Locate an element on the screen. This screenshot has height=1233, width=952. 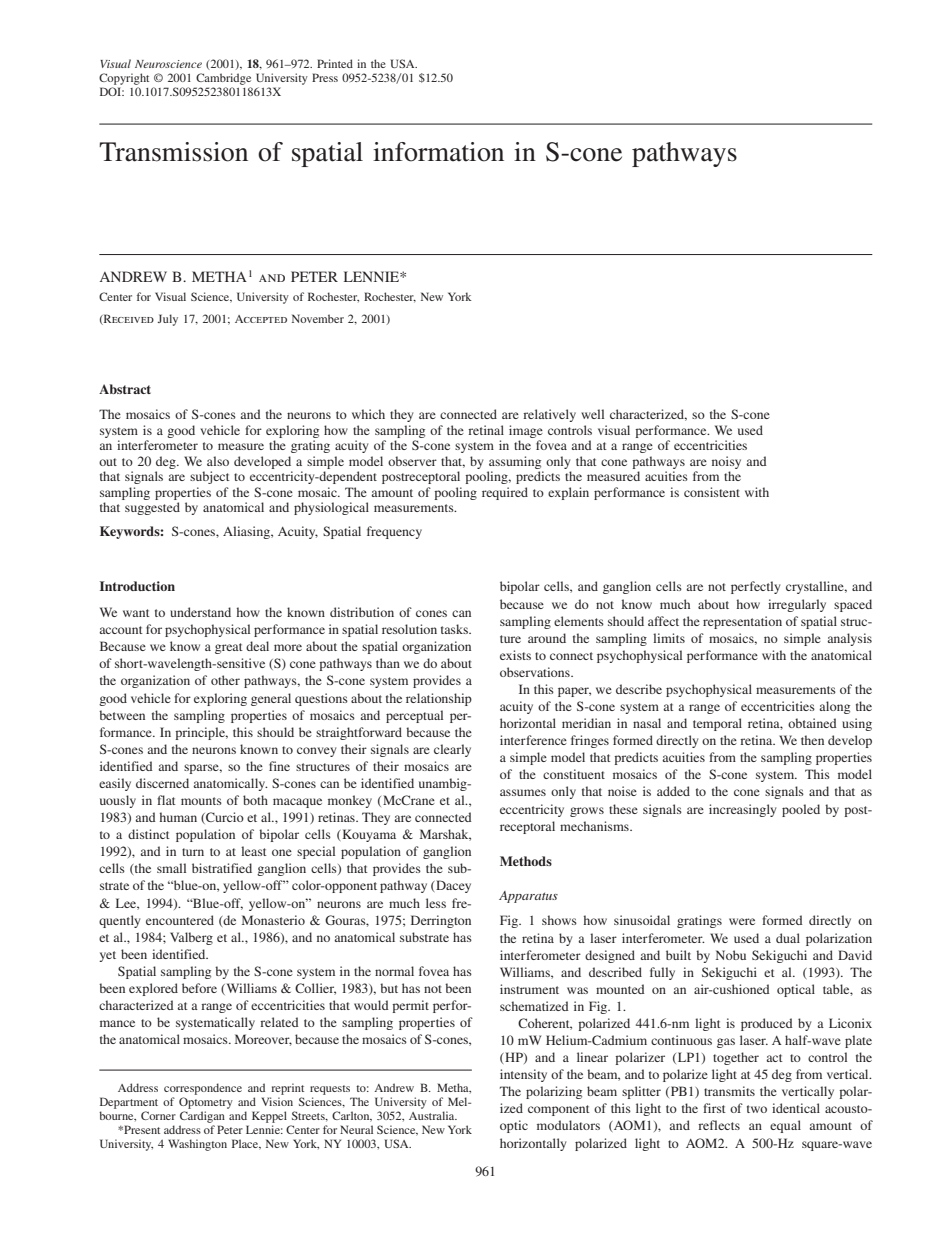
Cambridge is located at coordinates (223, 79).
